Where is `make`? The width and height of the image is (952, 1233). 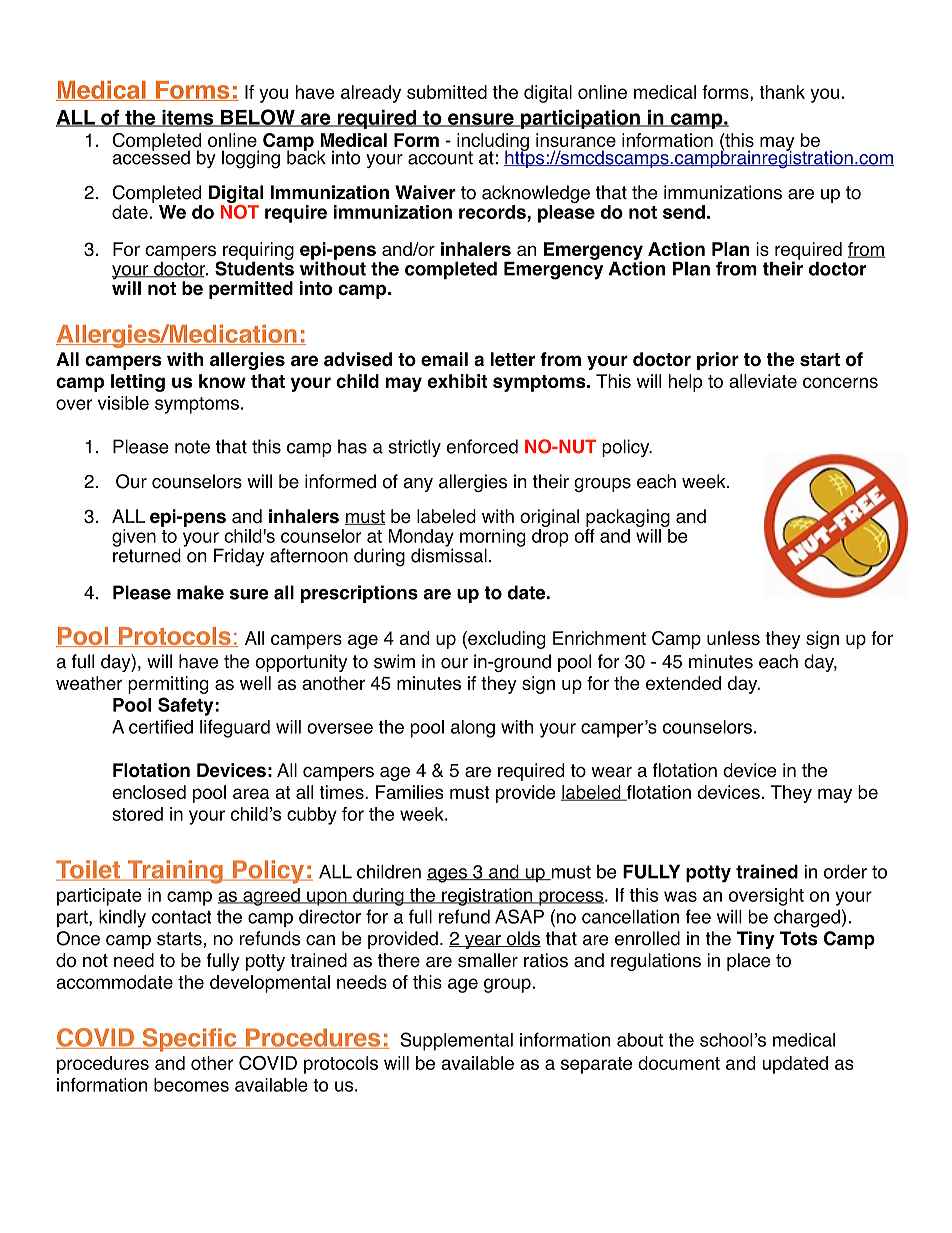 make is located at coordinates (200, 592).
